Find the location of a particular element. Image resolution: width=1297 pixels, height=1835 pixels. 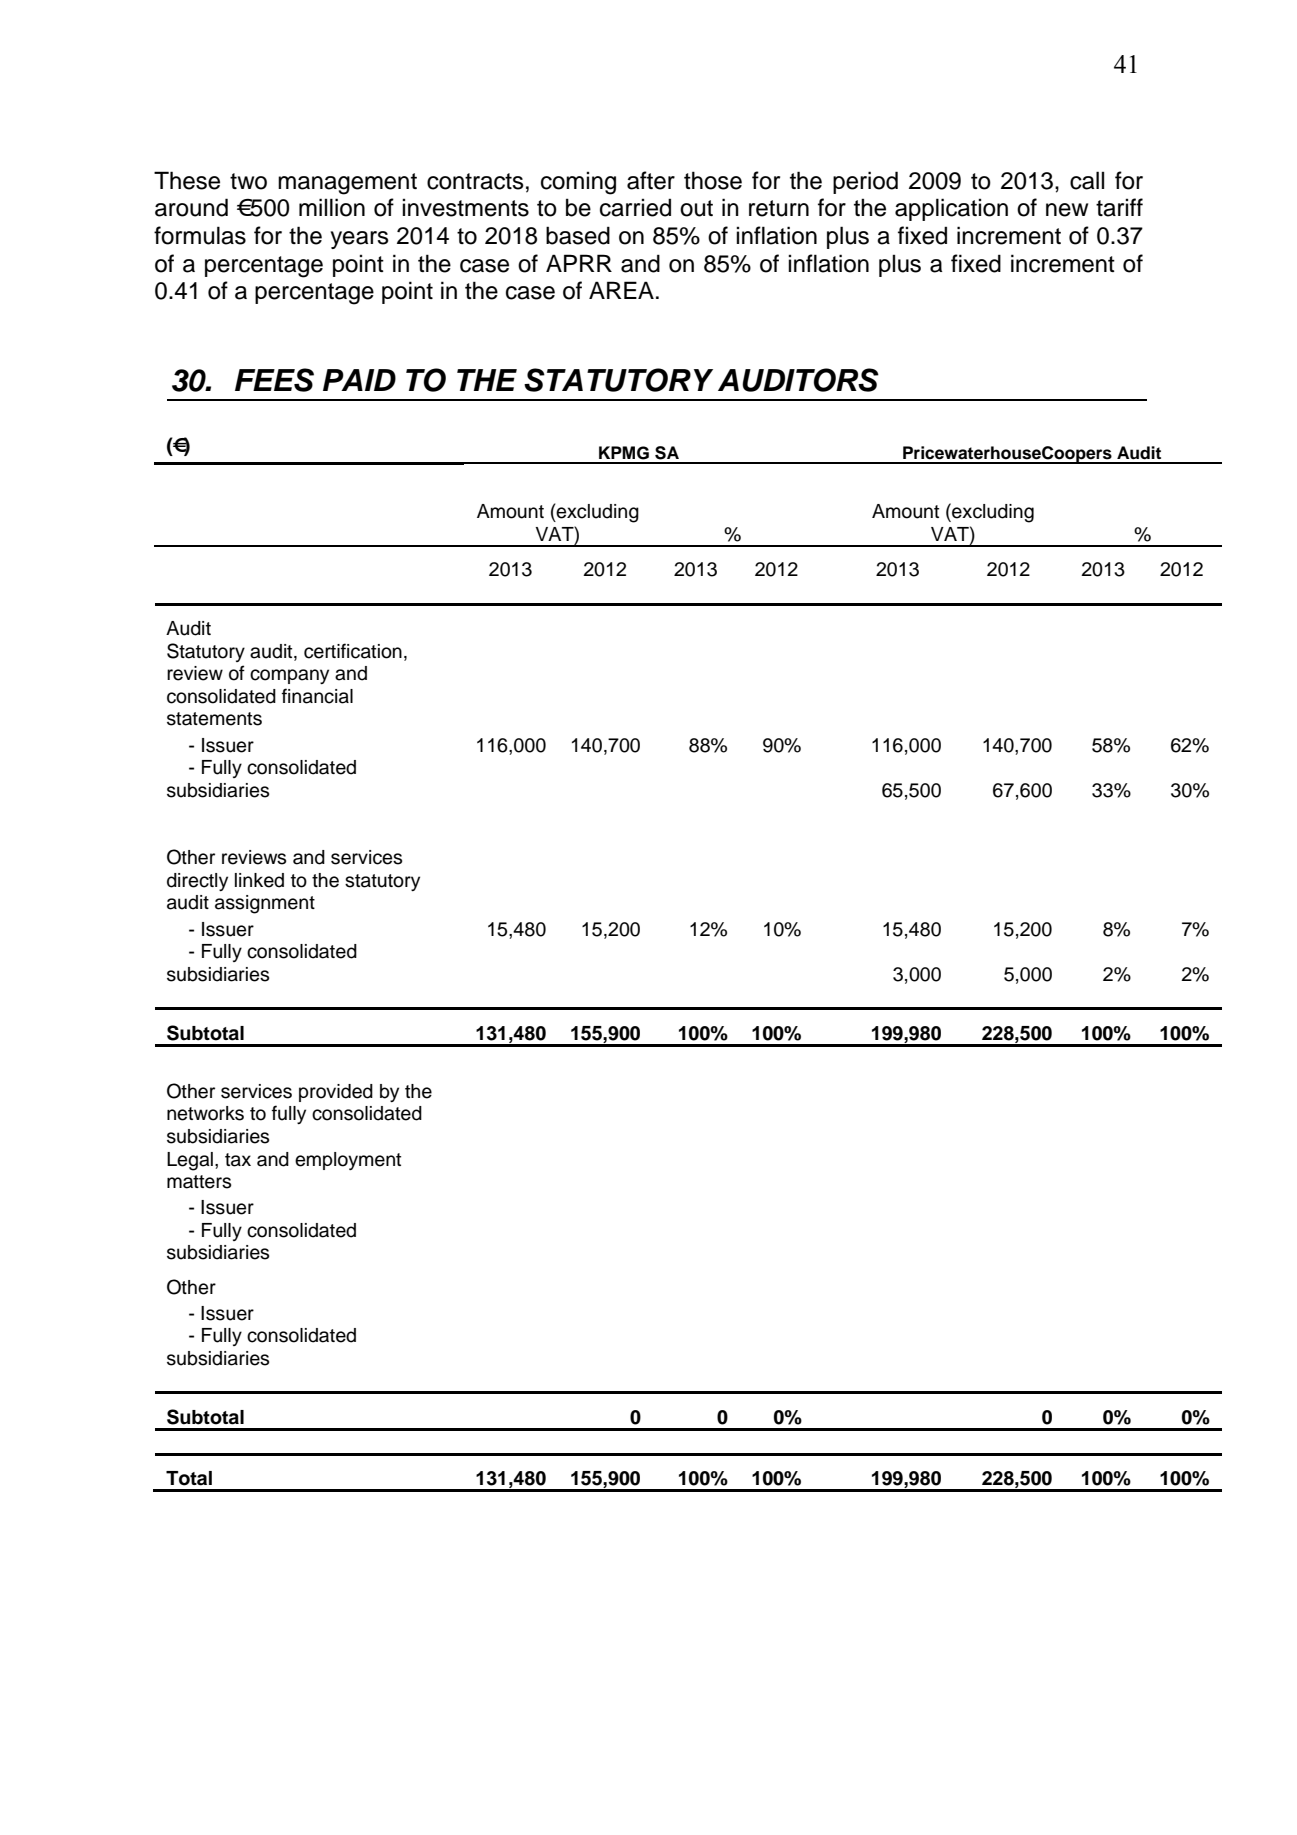

employment is located at coordinates (348, 1161).
